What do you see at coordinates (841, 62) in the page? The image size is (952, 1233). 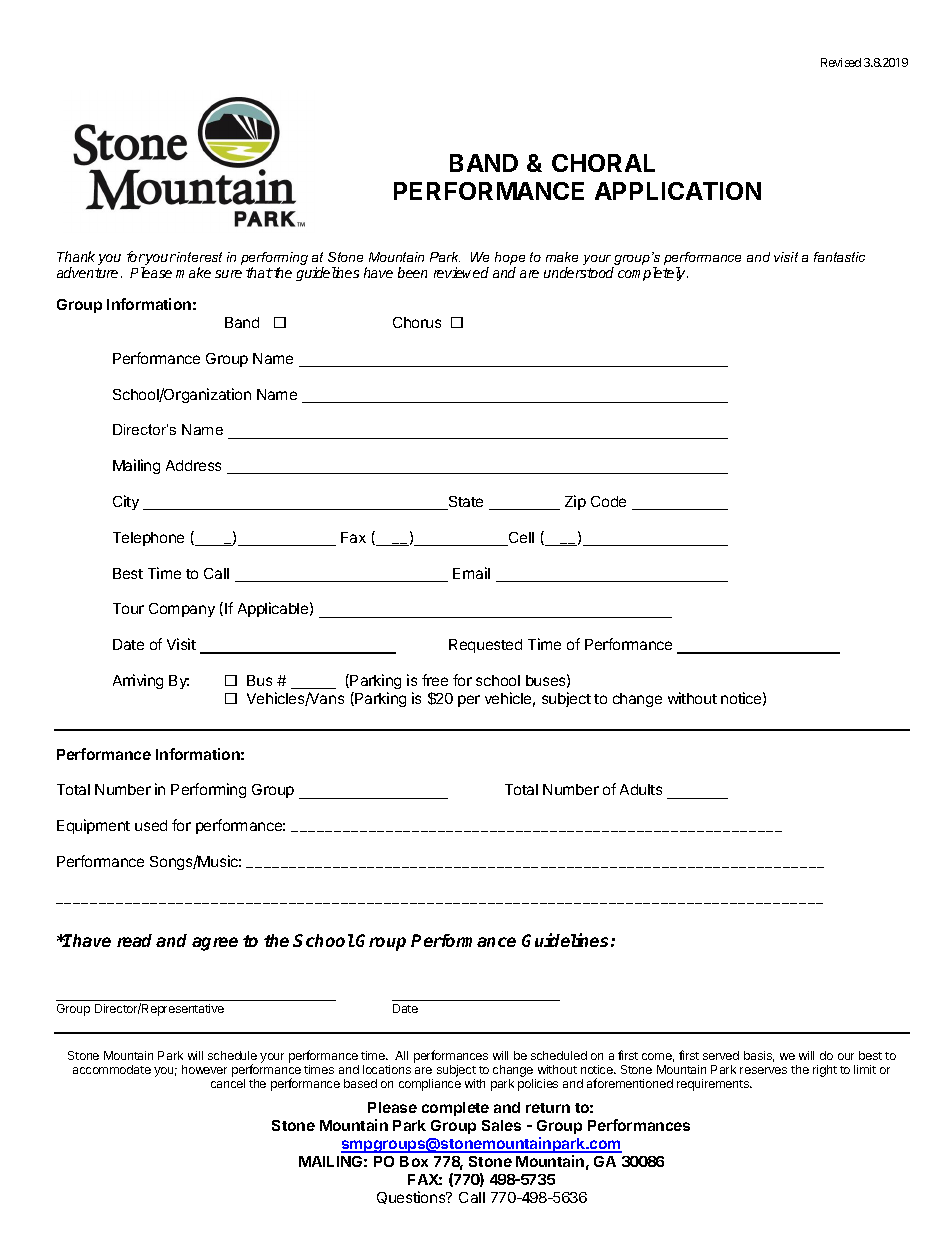 I see `Revised` at bounding box center [841, 62].
